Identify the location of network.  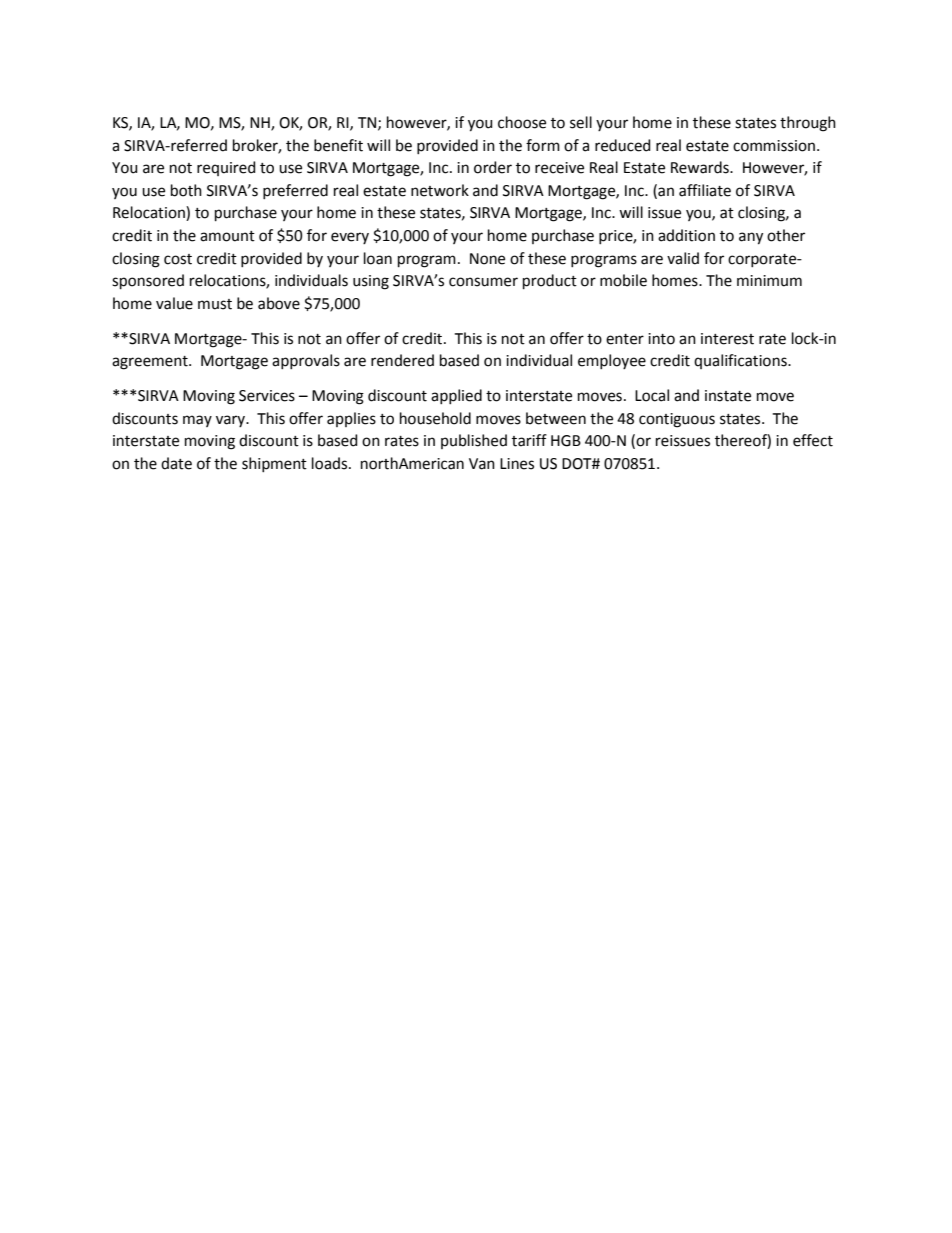
(440, 190).
